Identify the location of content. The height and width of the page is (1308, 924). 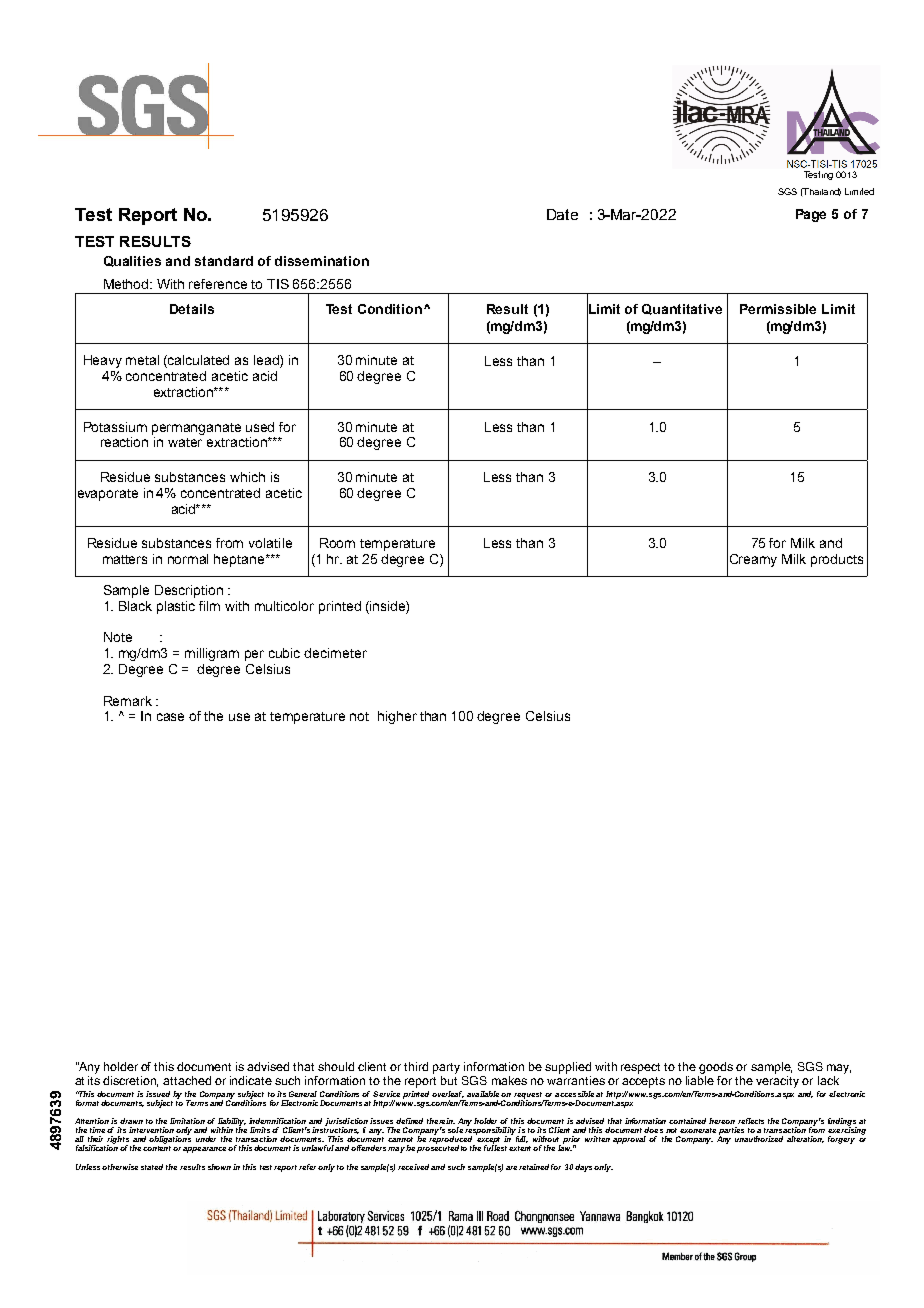
(158, 1148).
